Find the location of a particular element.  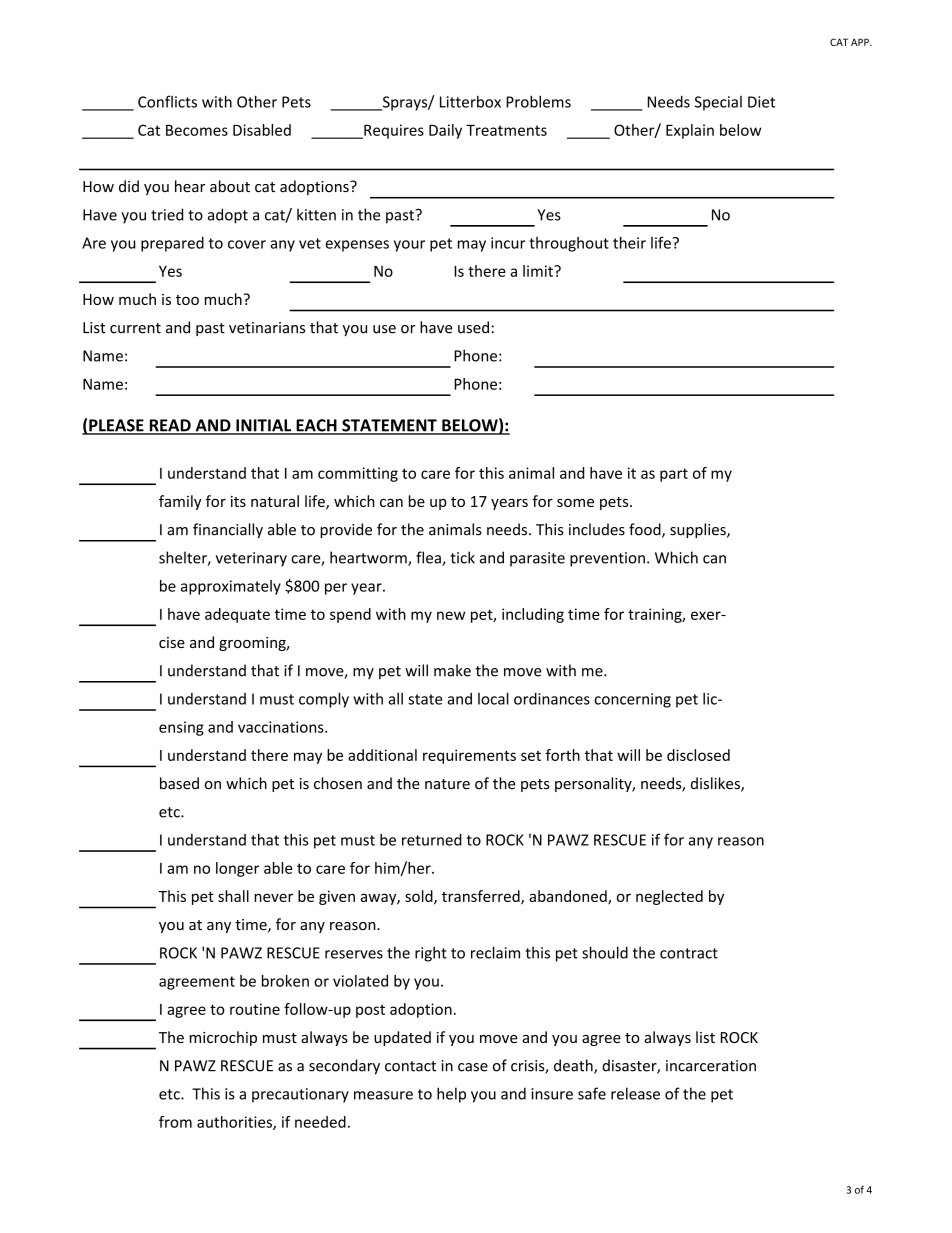

help is located at coordinates (451, 1095).
